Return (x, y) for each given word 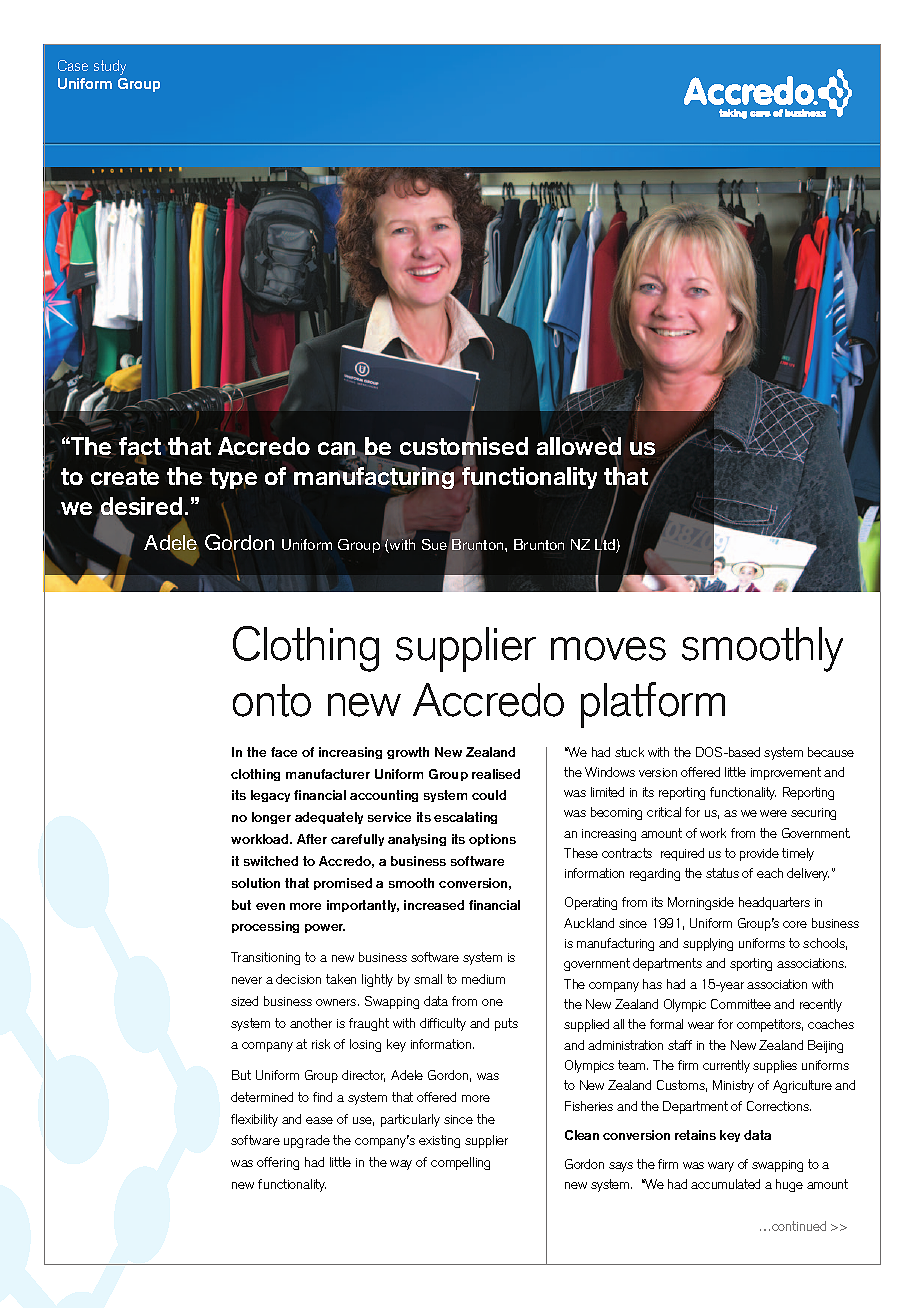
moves (608, 649)
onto (272, 700)
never (247, 980)
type (233, 478)
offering (278, 1163)
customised (464, 447)
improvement (786, 773)
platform (653, 705)
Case (73, 65)
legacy (270, 796)
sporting (751, 964)
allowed (579, 447)
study (110, 67)
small (428, 979)
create (125, 477)
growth (408, 753)
